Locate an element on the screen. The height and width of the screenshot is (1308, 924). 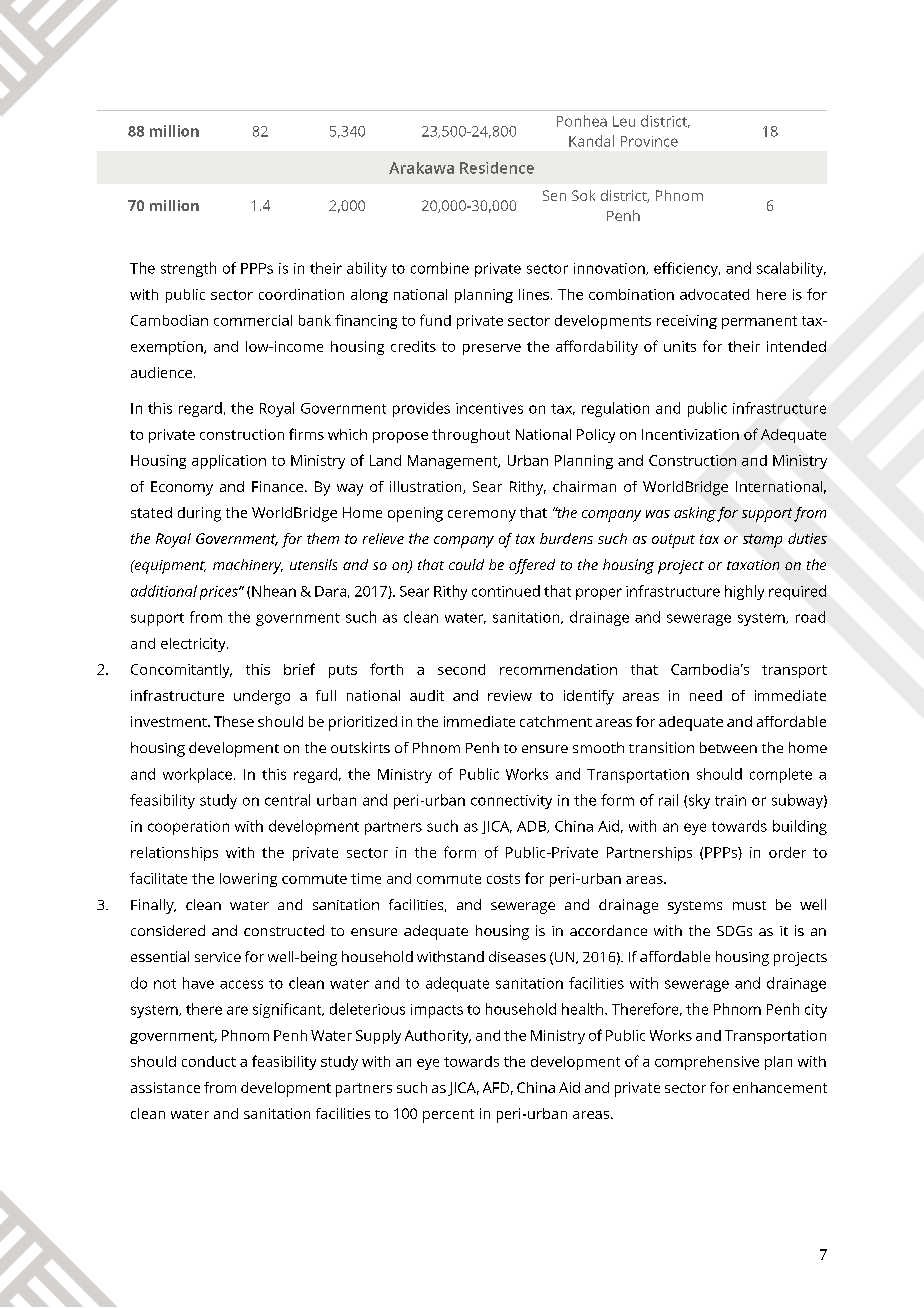
Residence is located at coordinates (497, 168).
